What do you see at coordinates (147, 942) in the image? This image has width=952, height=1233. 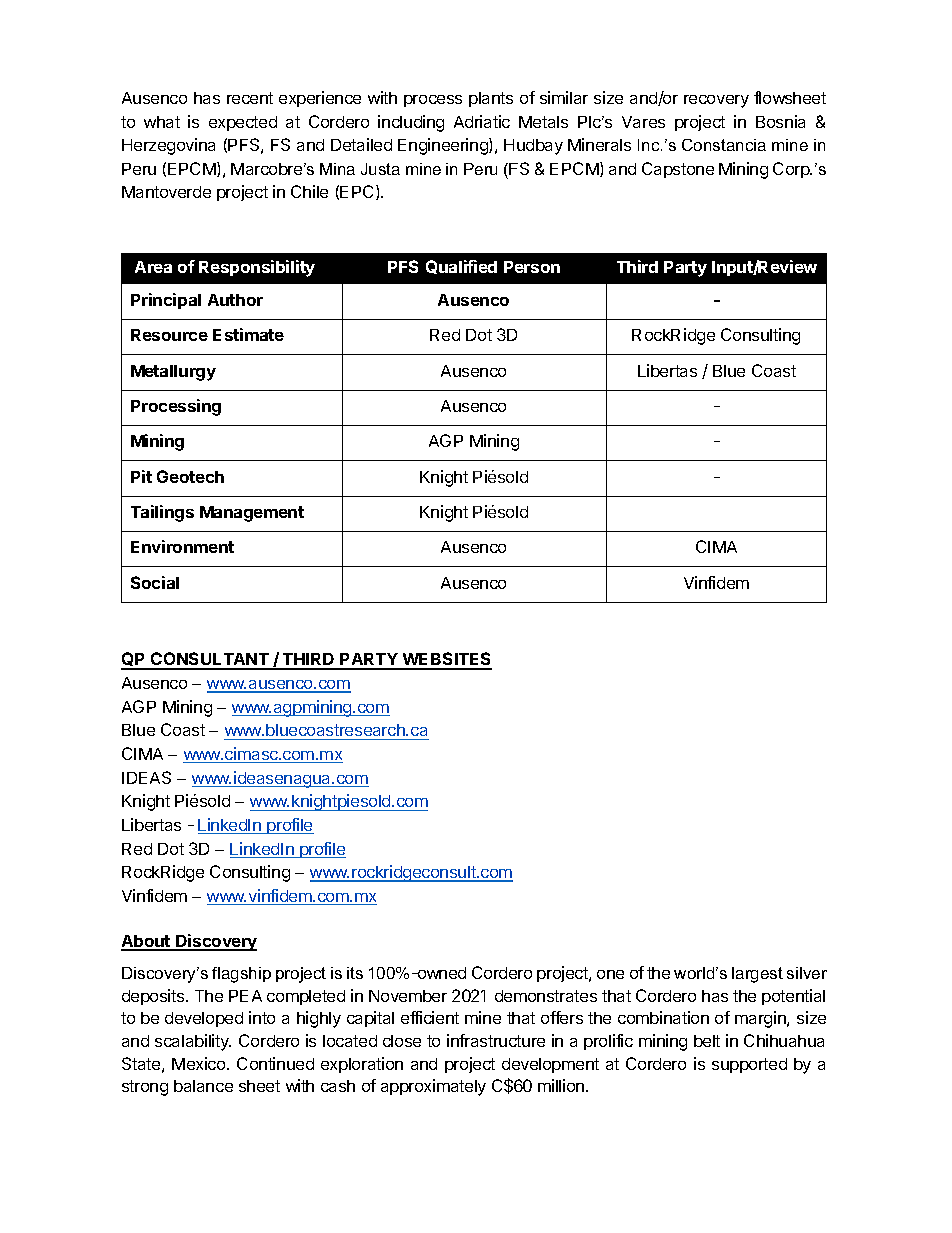 I see `About` at bounding box center [147, 942].
